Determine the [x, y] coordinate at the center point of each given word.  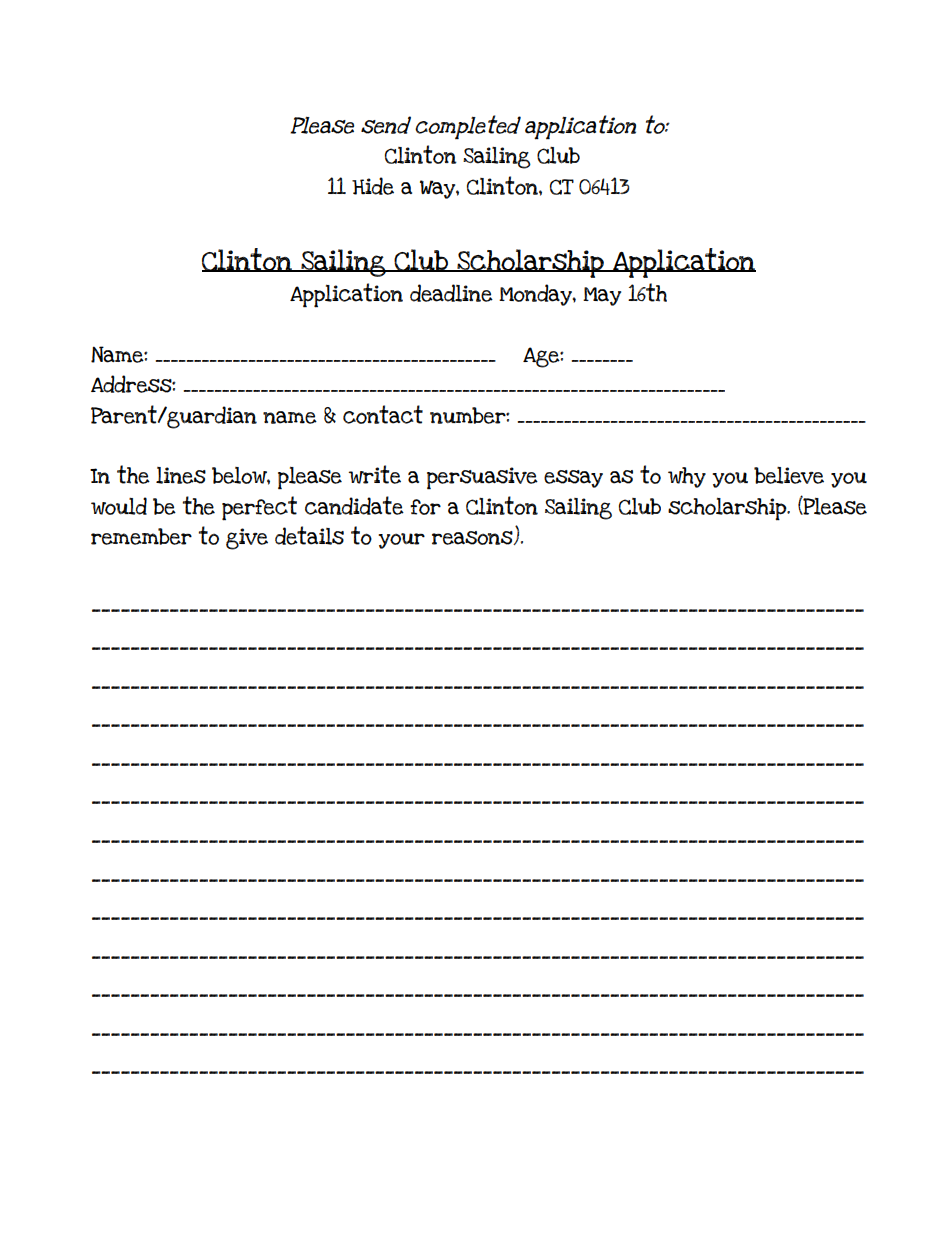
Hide [373, 186]
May [602, 296]
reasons [473, 538]
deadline [451, 293]
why [687, 477]
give [247, 539]
